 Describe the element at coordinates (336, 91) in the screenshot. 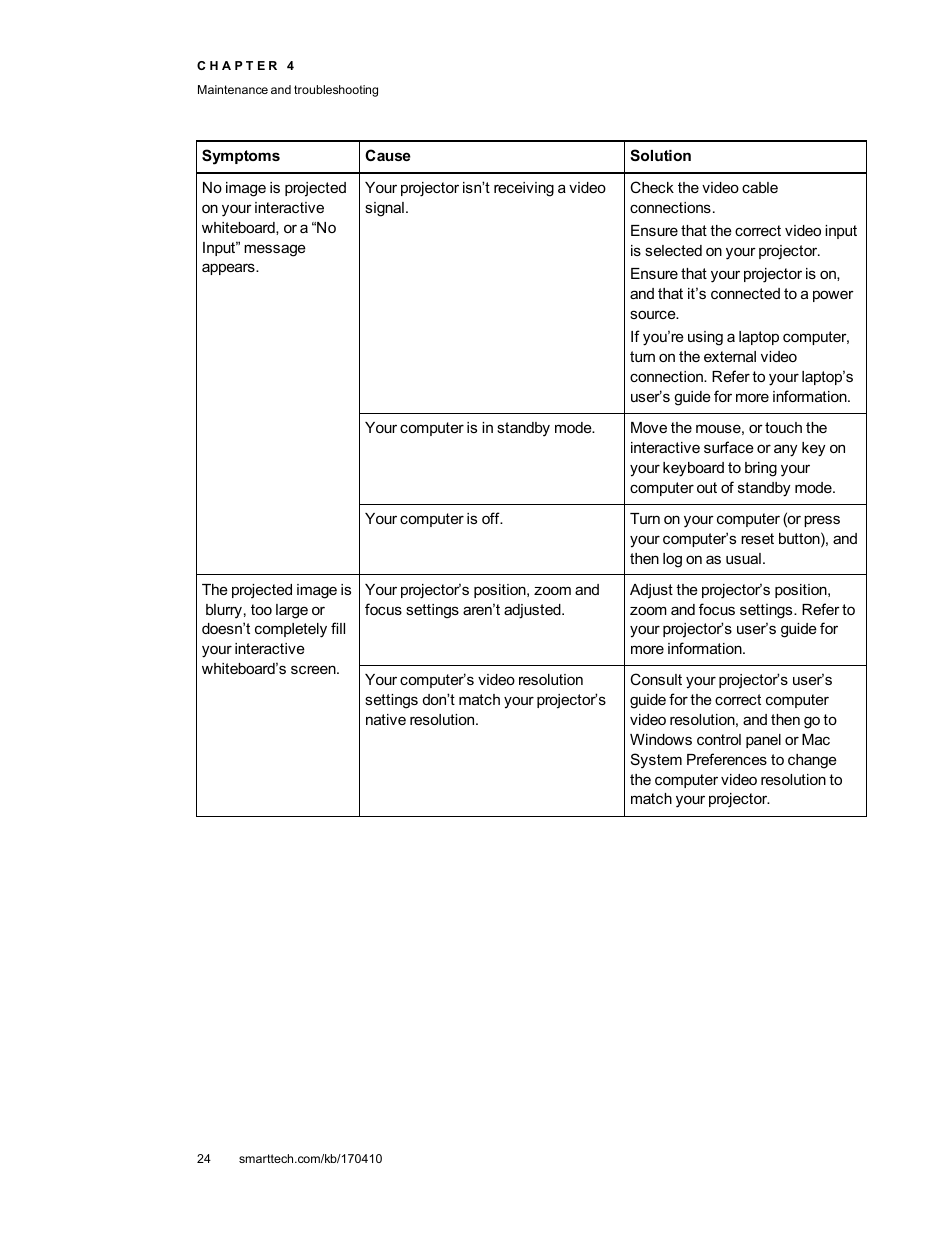

I see `troubleshooting` at that location.
